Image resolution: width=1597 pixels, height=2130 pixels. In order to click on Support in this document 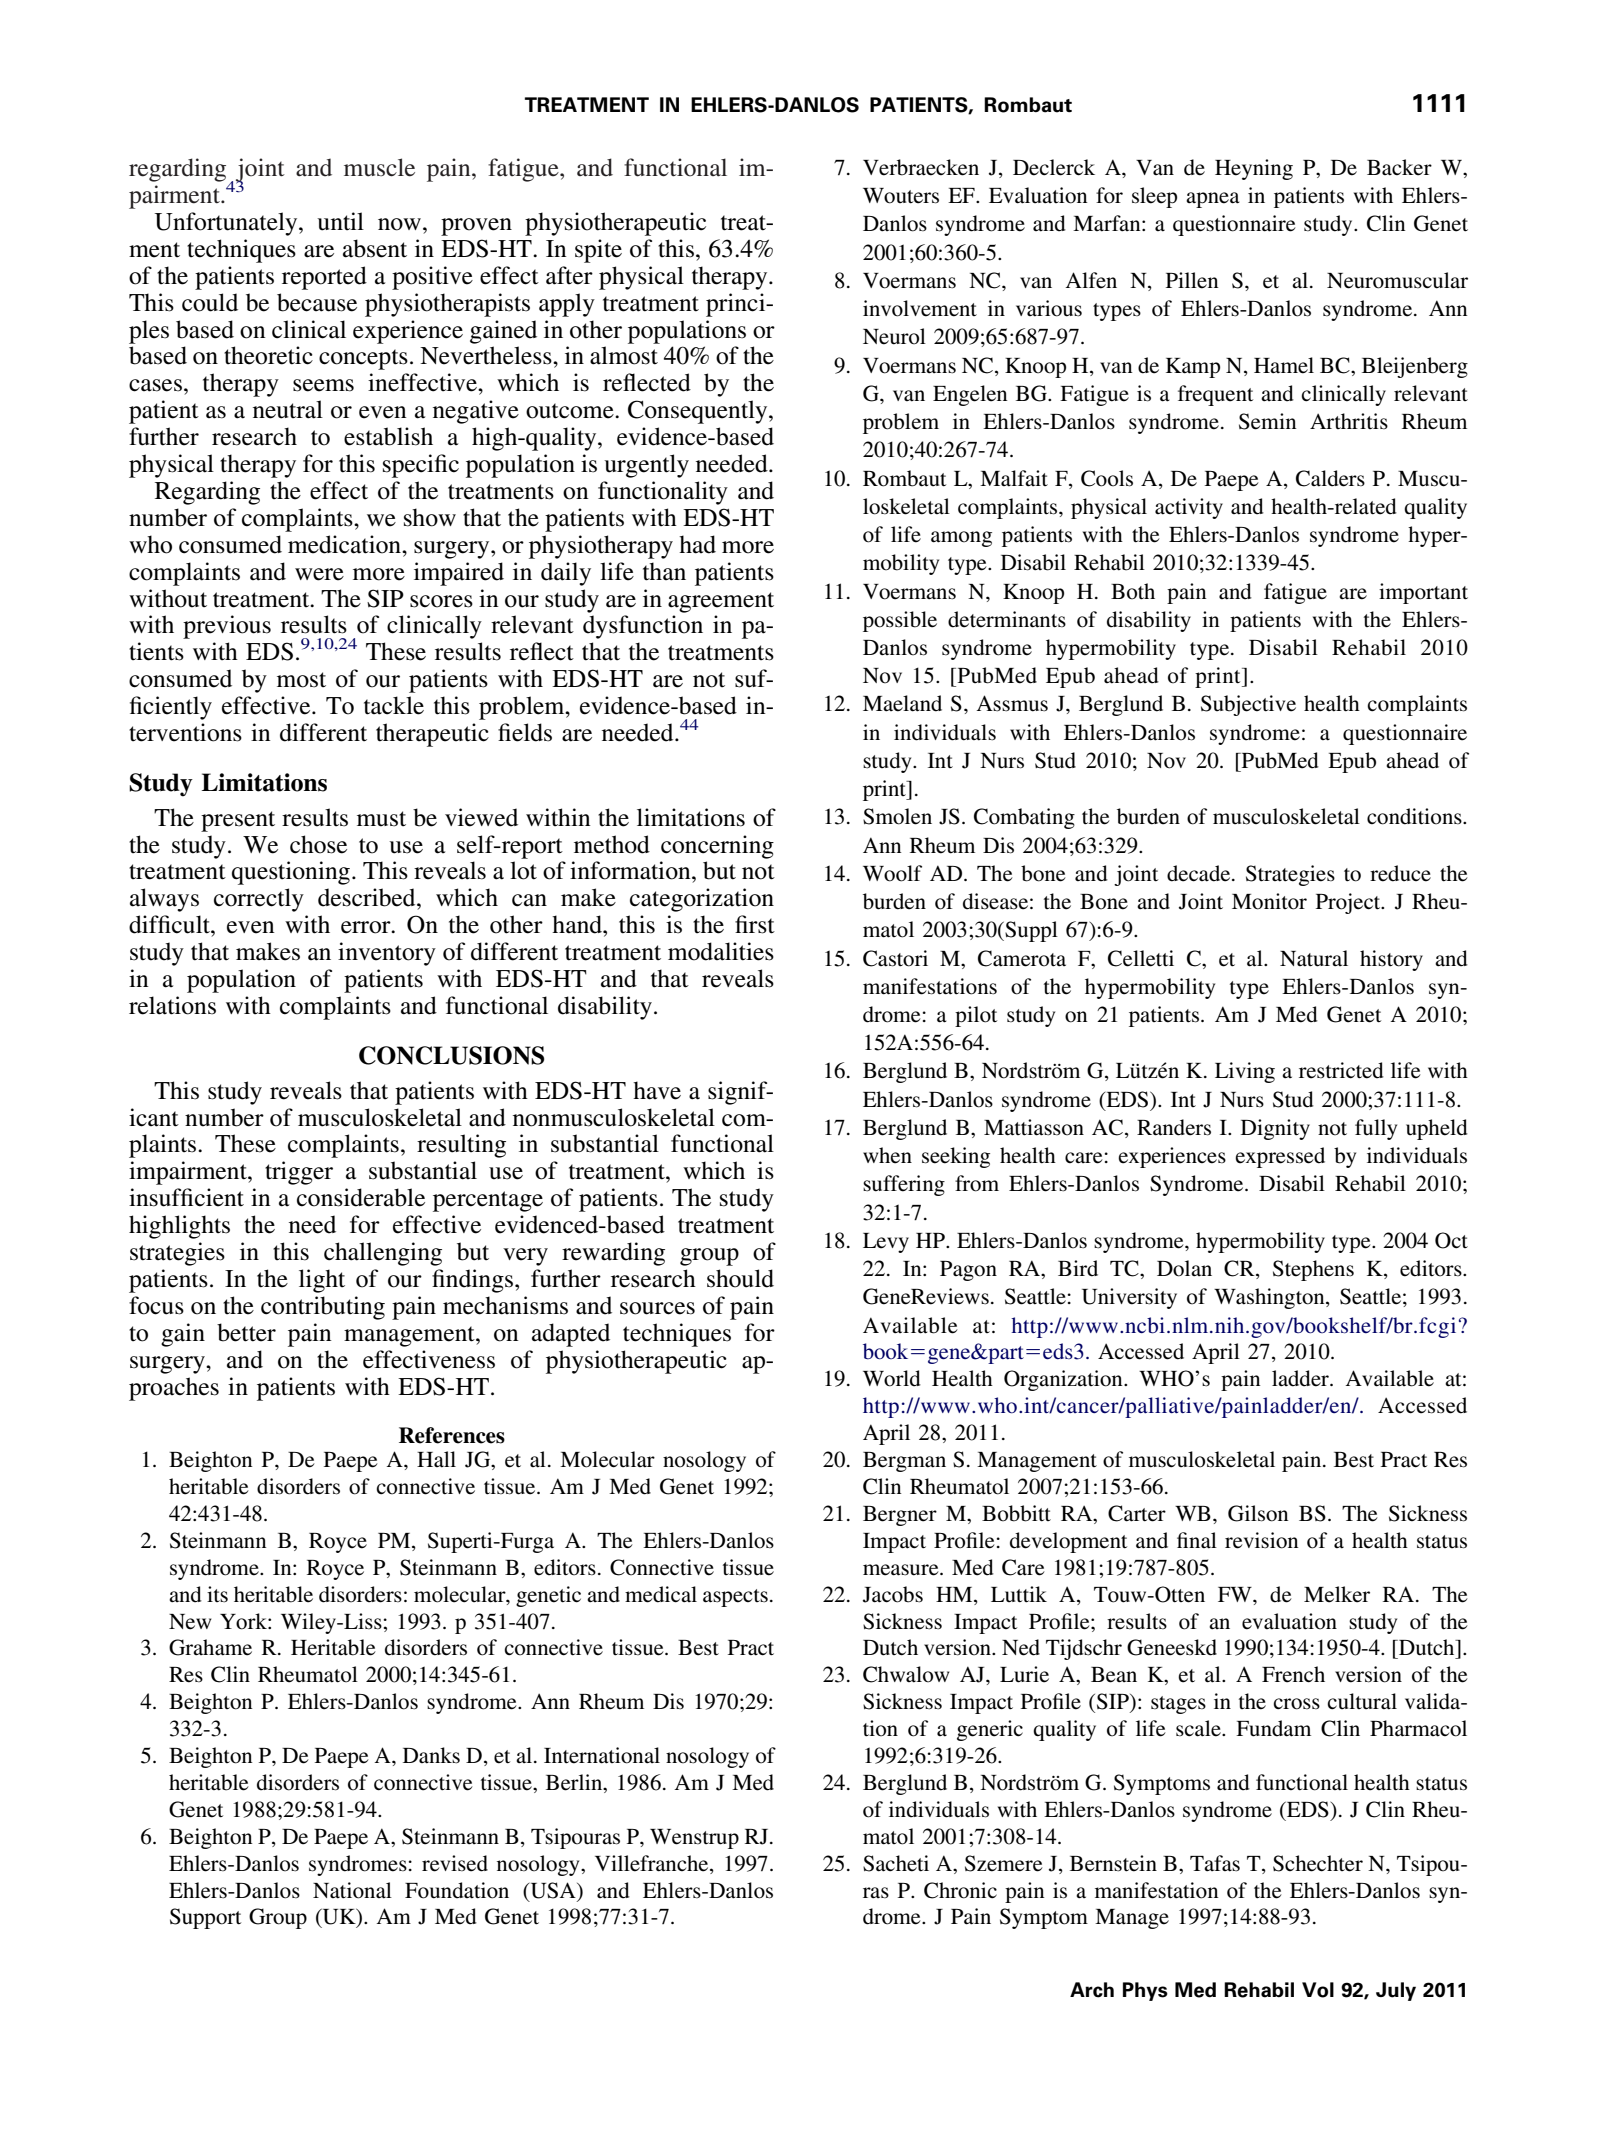, I will do `click(205, 1918)`.
